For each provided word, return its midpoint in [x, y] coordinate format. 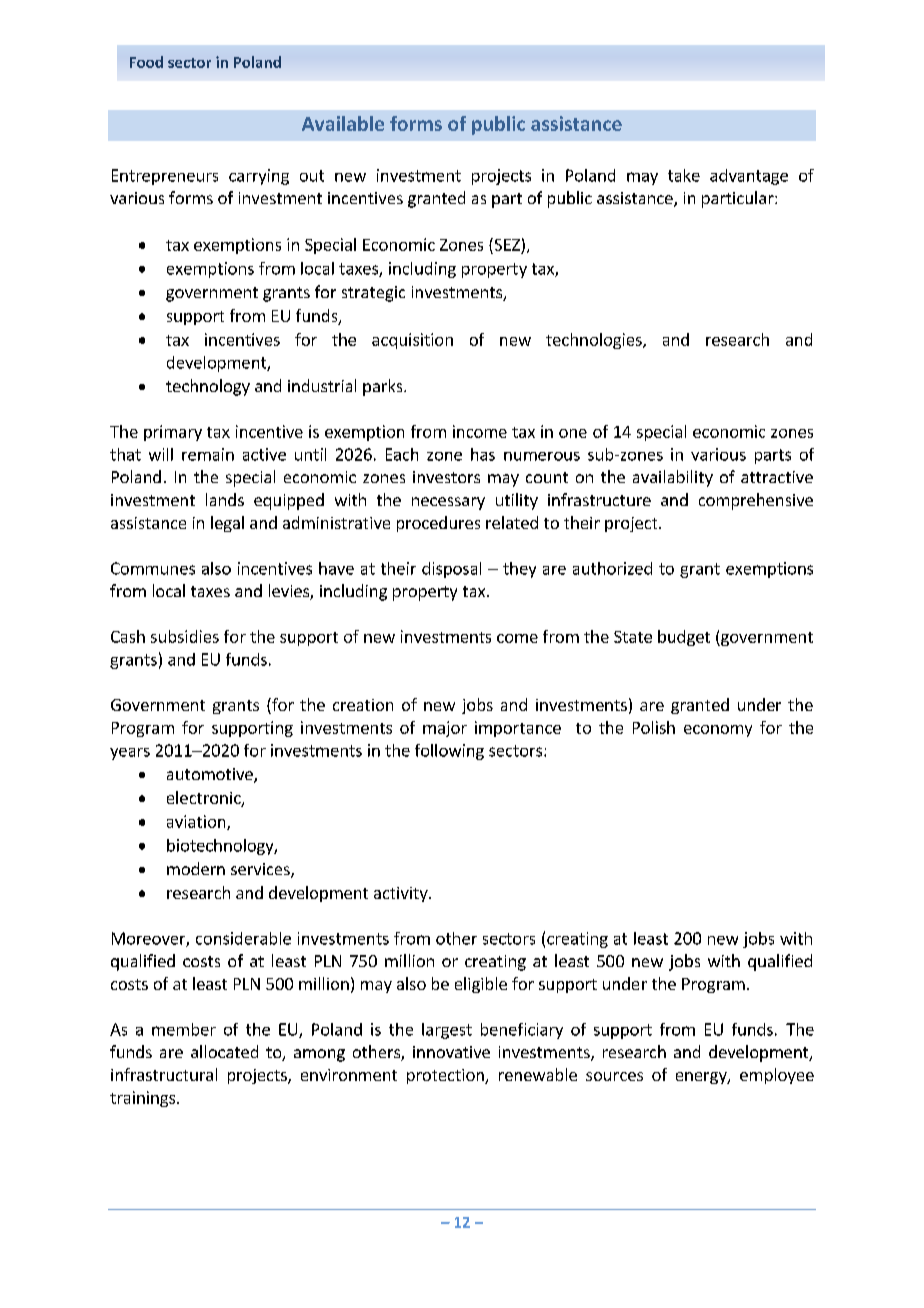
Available [343, 123]
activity [402, 894]
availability [673, 478]
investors [446, 477]
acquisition [412, 341]
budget [684, 638]
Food [146, 62]
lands [225, 499]
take [684, 175]
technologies [595, 341]
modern [196, 868]
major [445, 729]
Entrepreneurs [165, 177]
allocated [224, 1051]
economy [718, 731]
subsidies [185, 636]
